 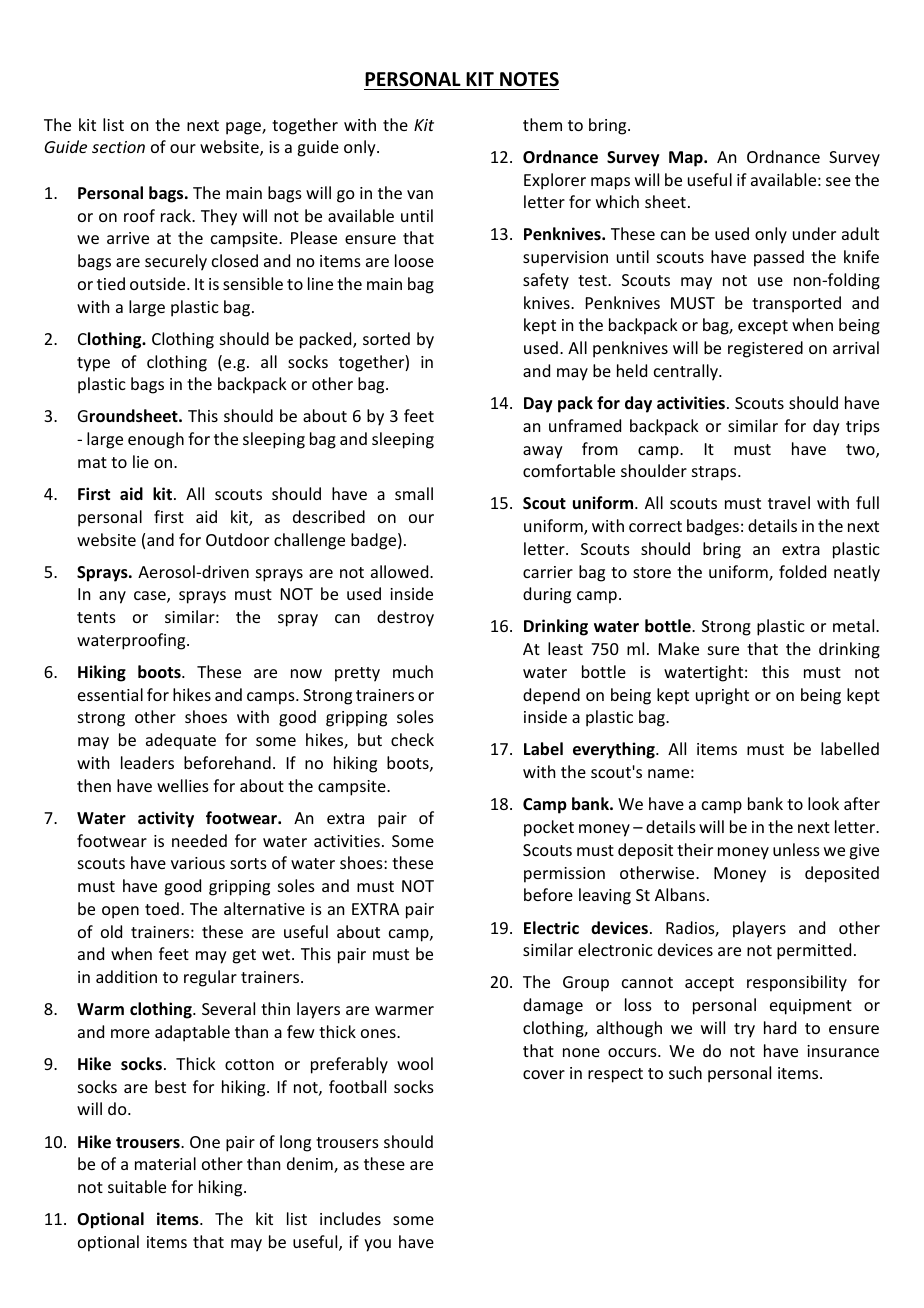 What do you see at coordinates (763, 327) in the screenshot?
I see `except` at bounding box center [763, 327].
